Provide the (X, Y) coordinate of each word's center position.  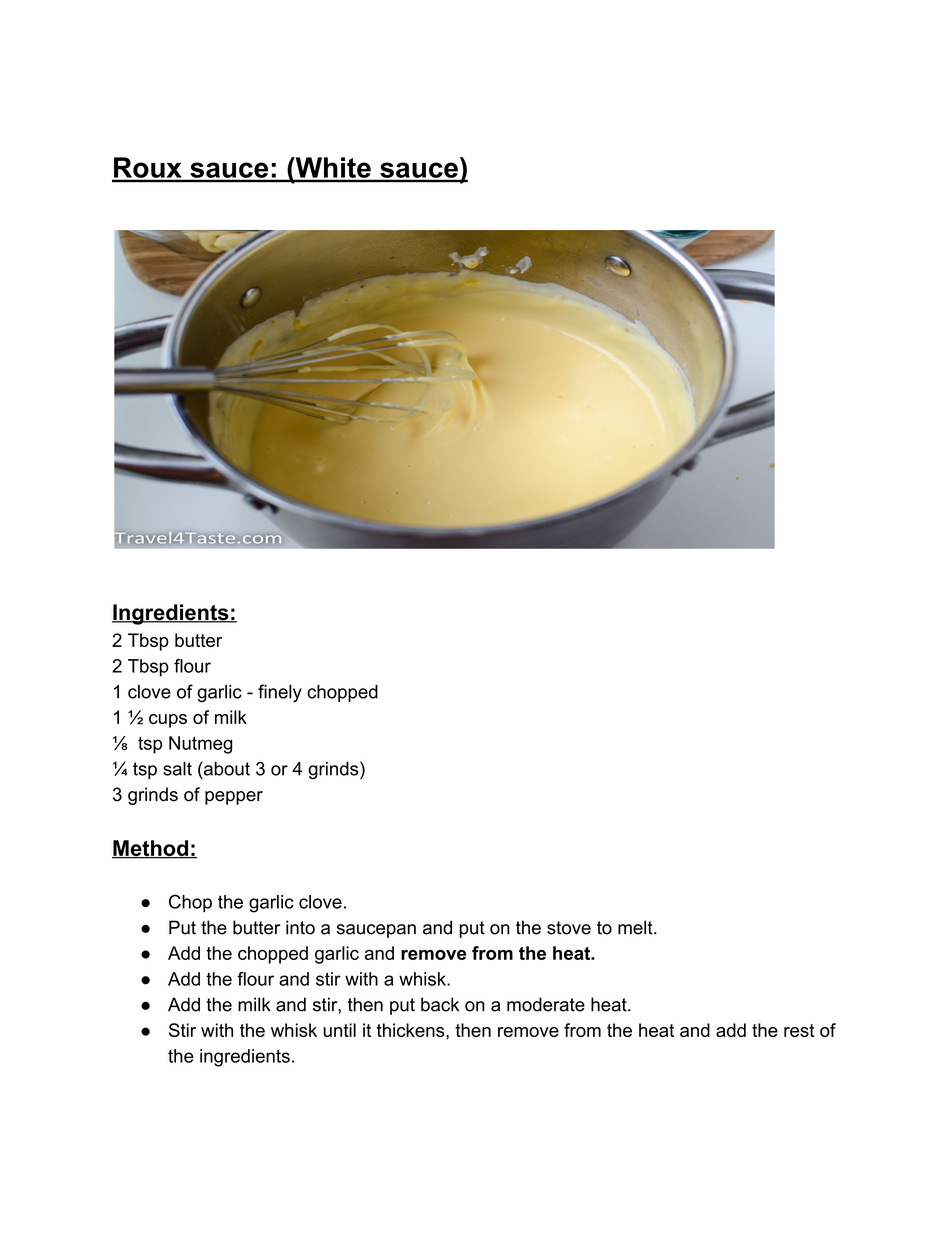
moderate (546, 1004)
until (339, 1030)
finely (280, 693)
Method (151, 849)
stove (569, 928)
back (440, 1004)
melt (636, 927)
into (300, 927)
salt (177, 769)
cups (168, 721)
